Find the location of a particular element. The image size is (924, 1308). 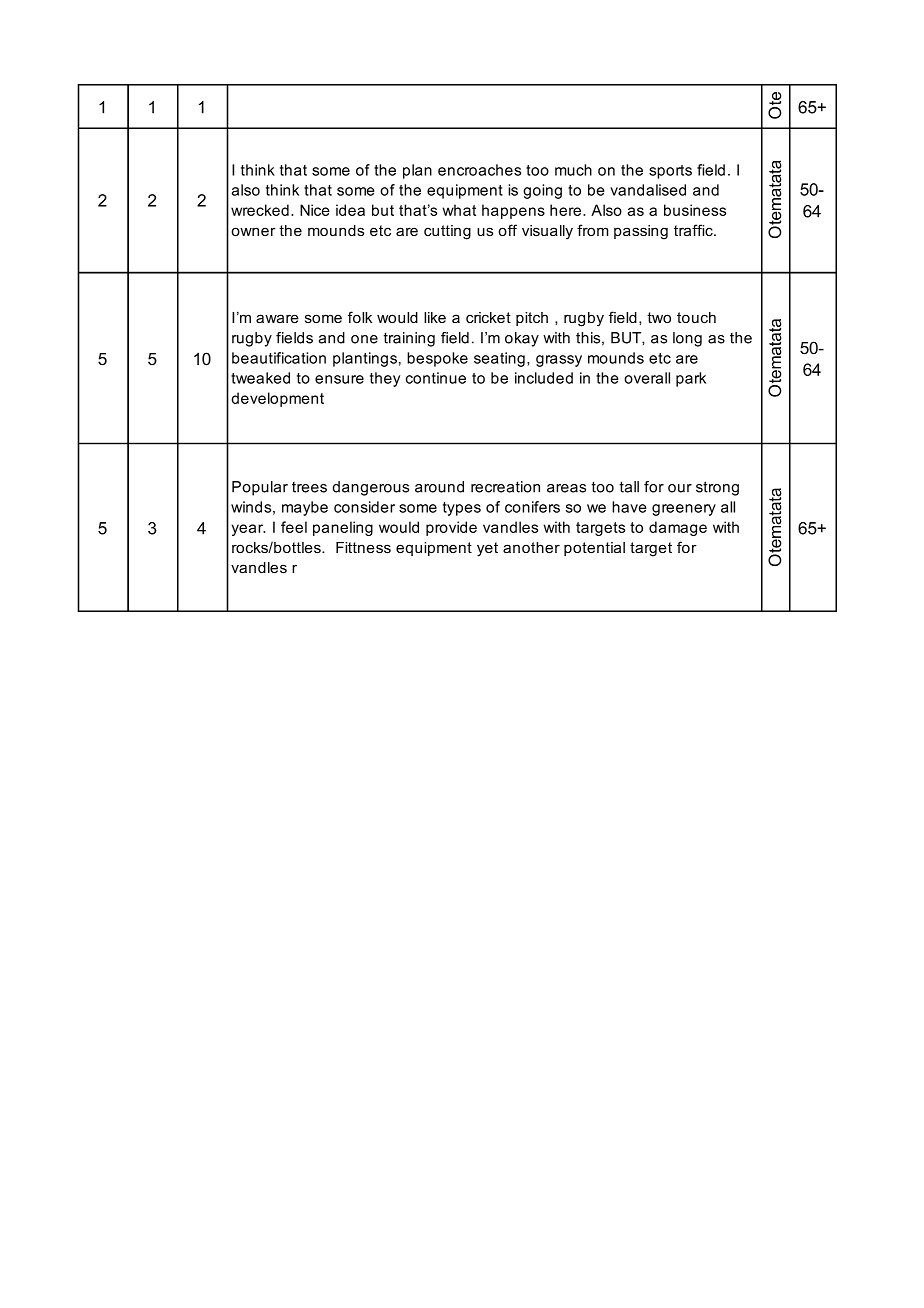

seating is located at coordinates (499, 359).
